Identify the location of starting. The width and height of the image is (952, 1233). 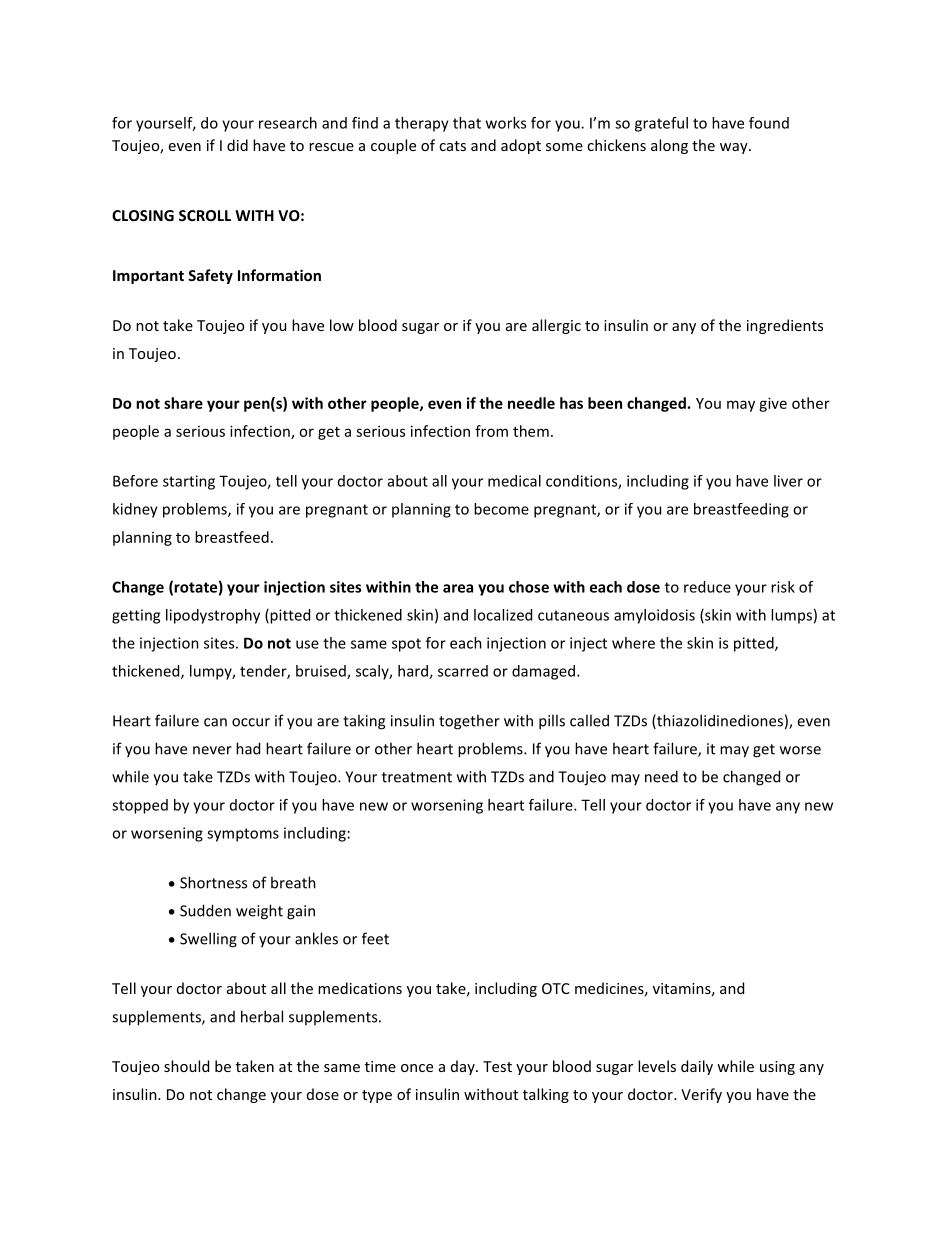
(189, 482).
